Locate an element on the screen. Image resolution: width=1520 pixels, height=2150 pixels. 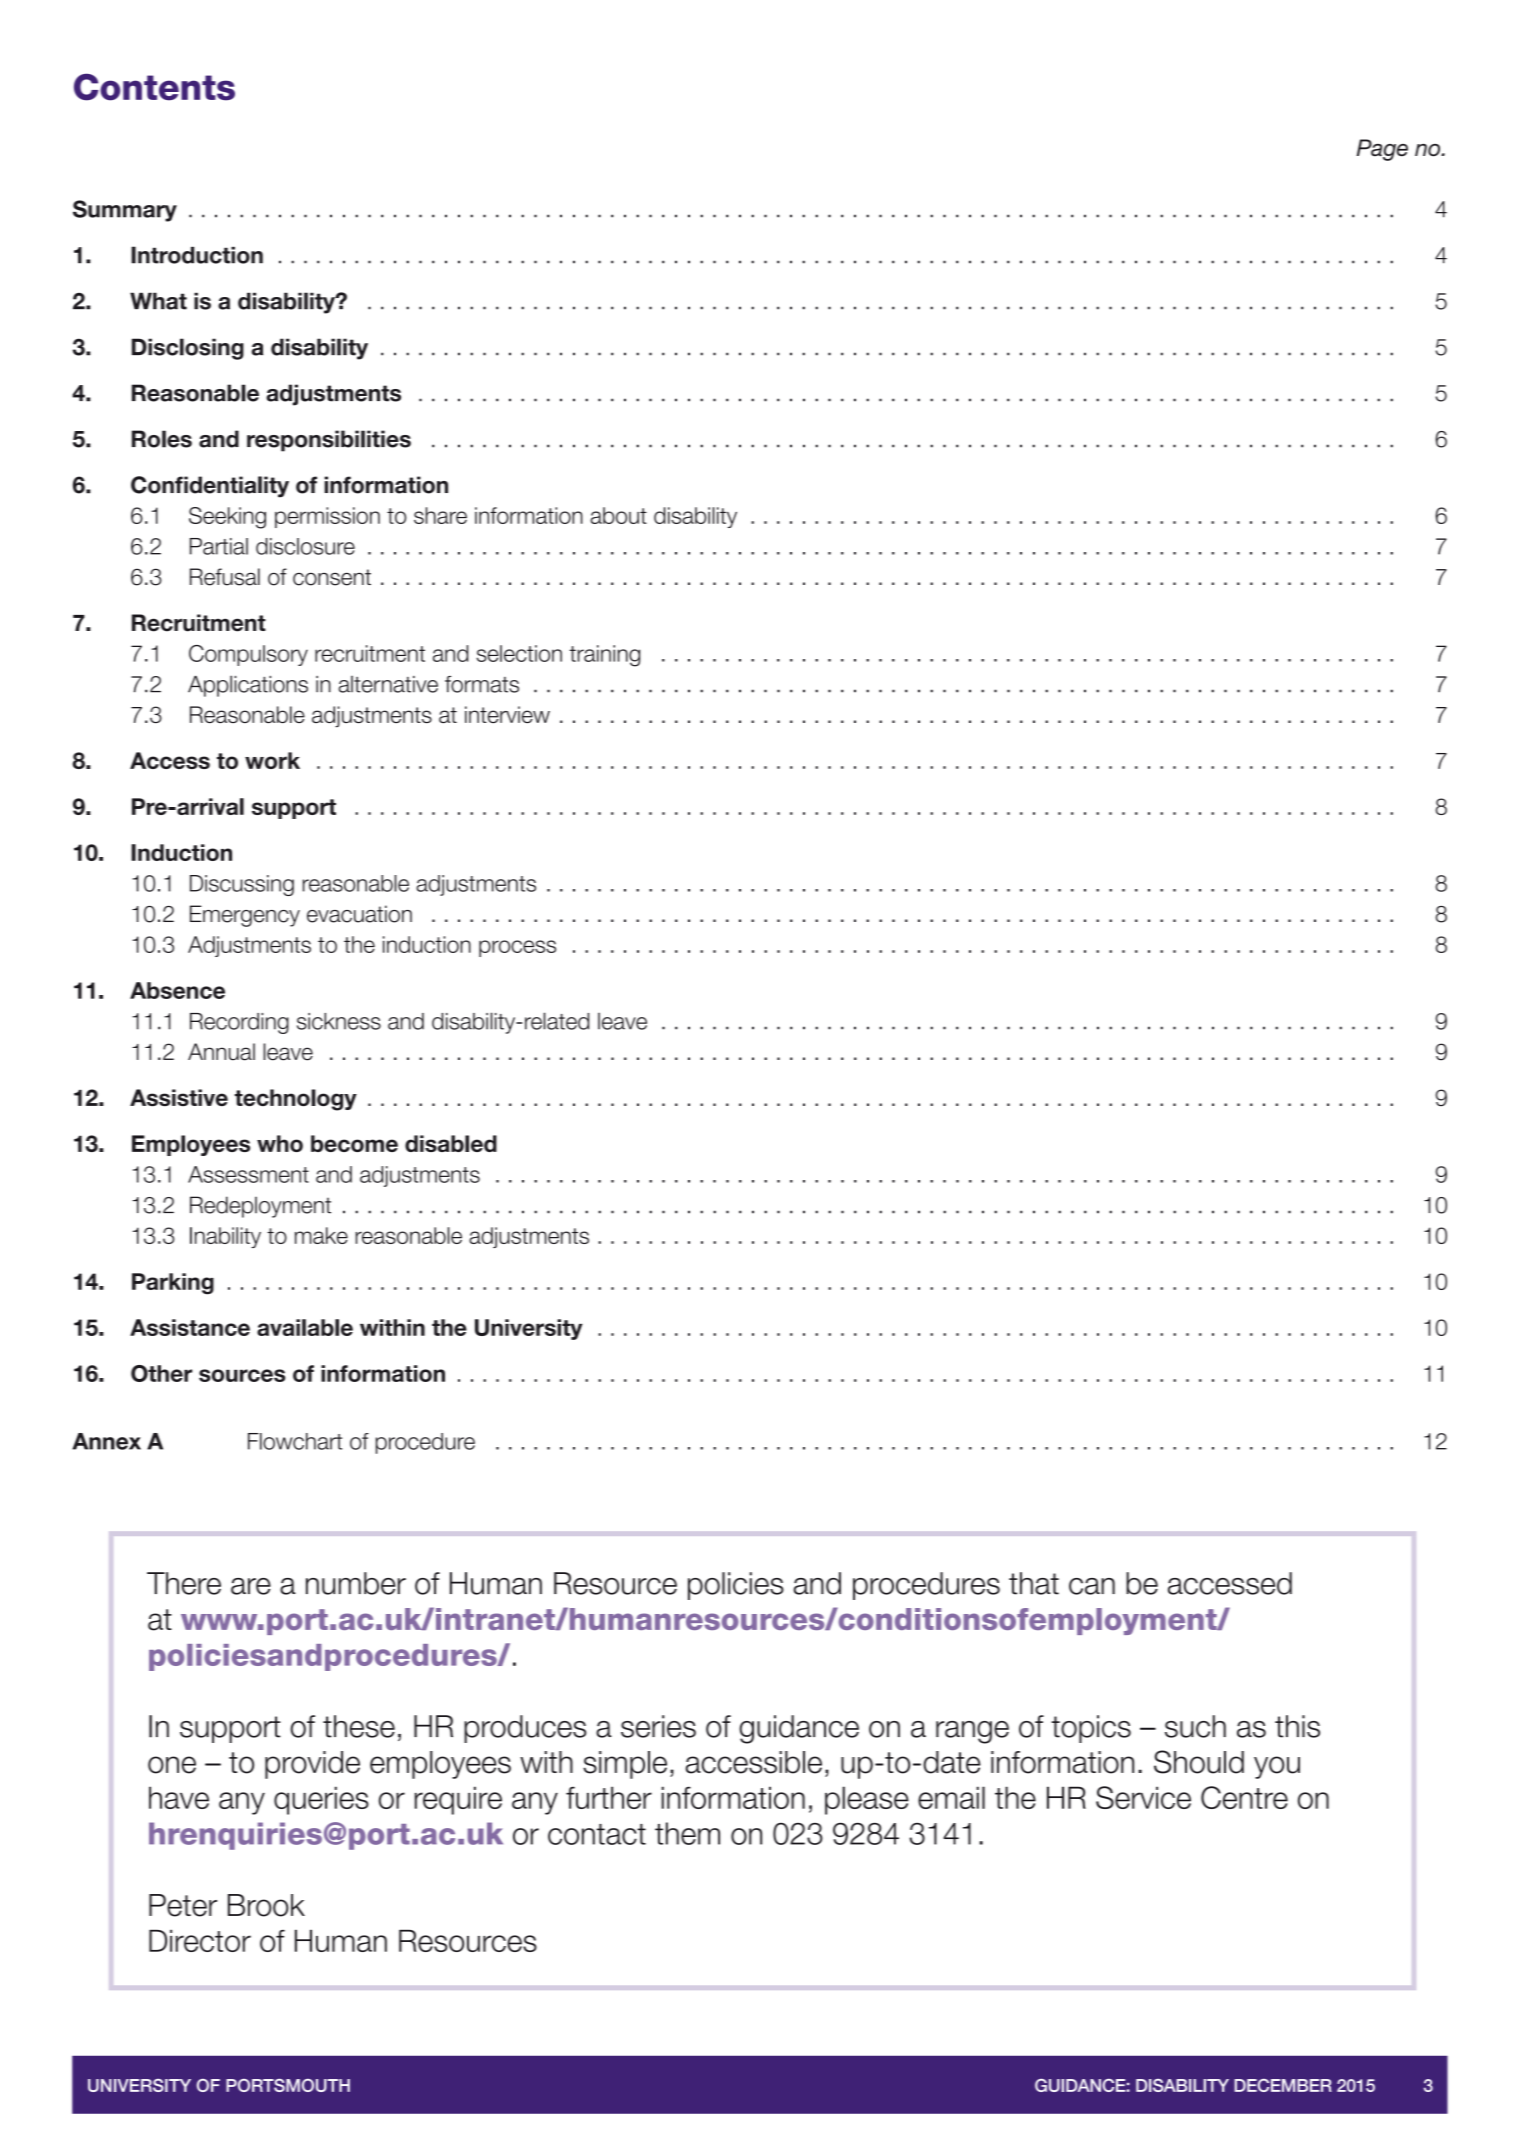
Page is located at coordinates (1382, 150).
